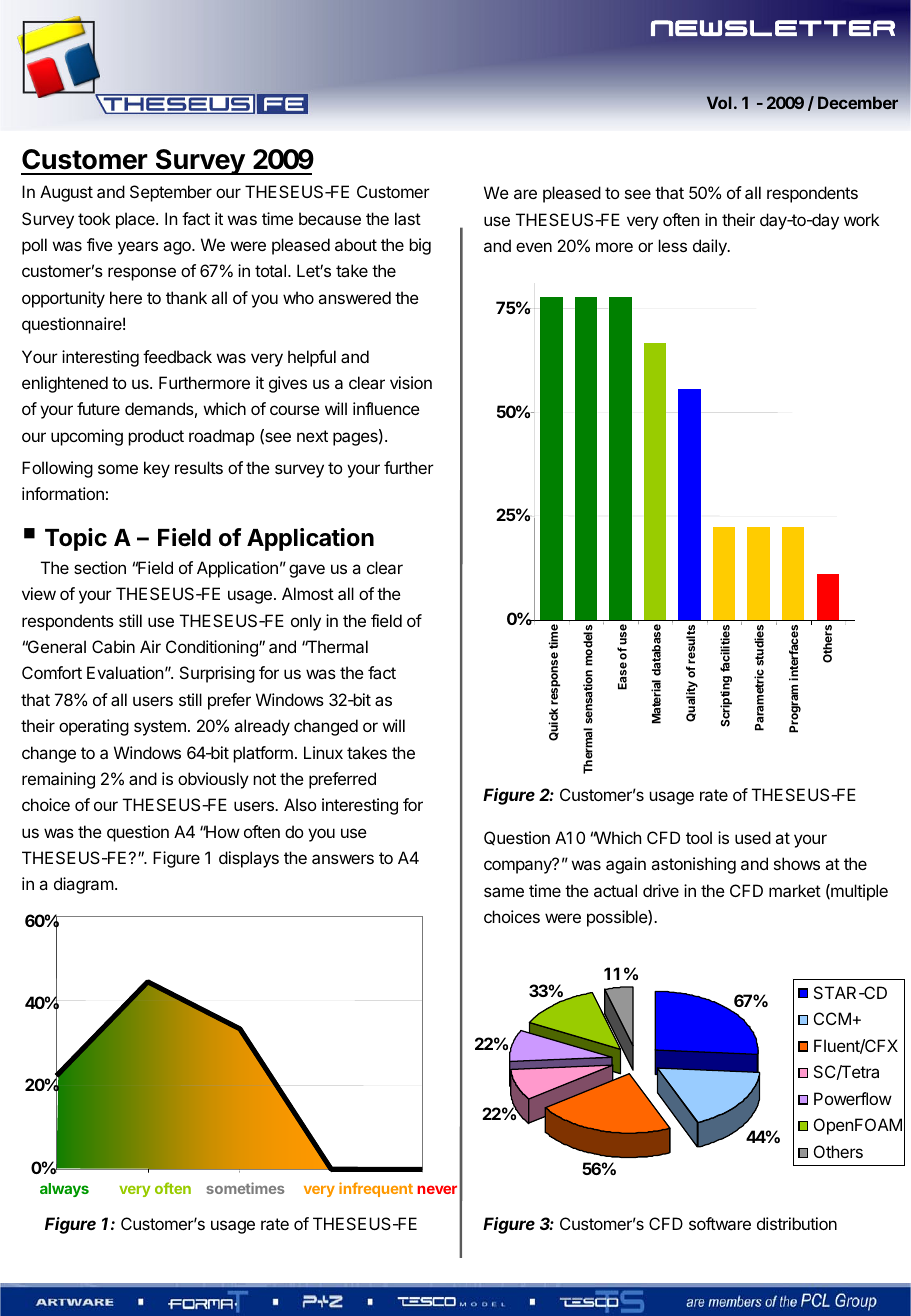 The width and height of the image is (911, 1316). Describe the element at coordinates (376, 1189) in the image. I see `infrequent` at that location.
